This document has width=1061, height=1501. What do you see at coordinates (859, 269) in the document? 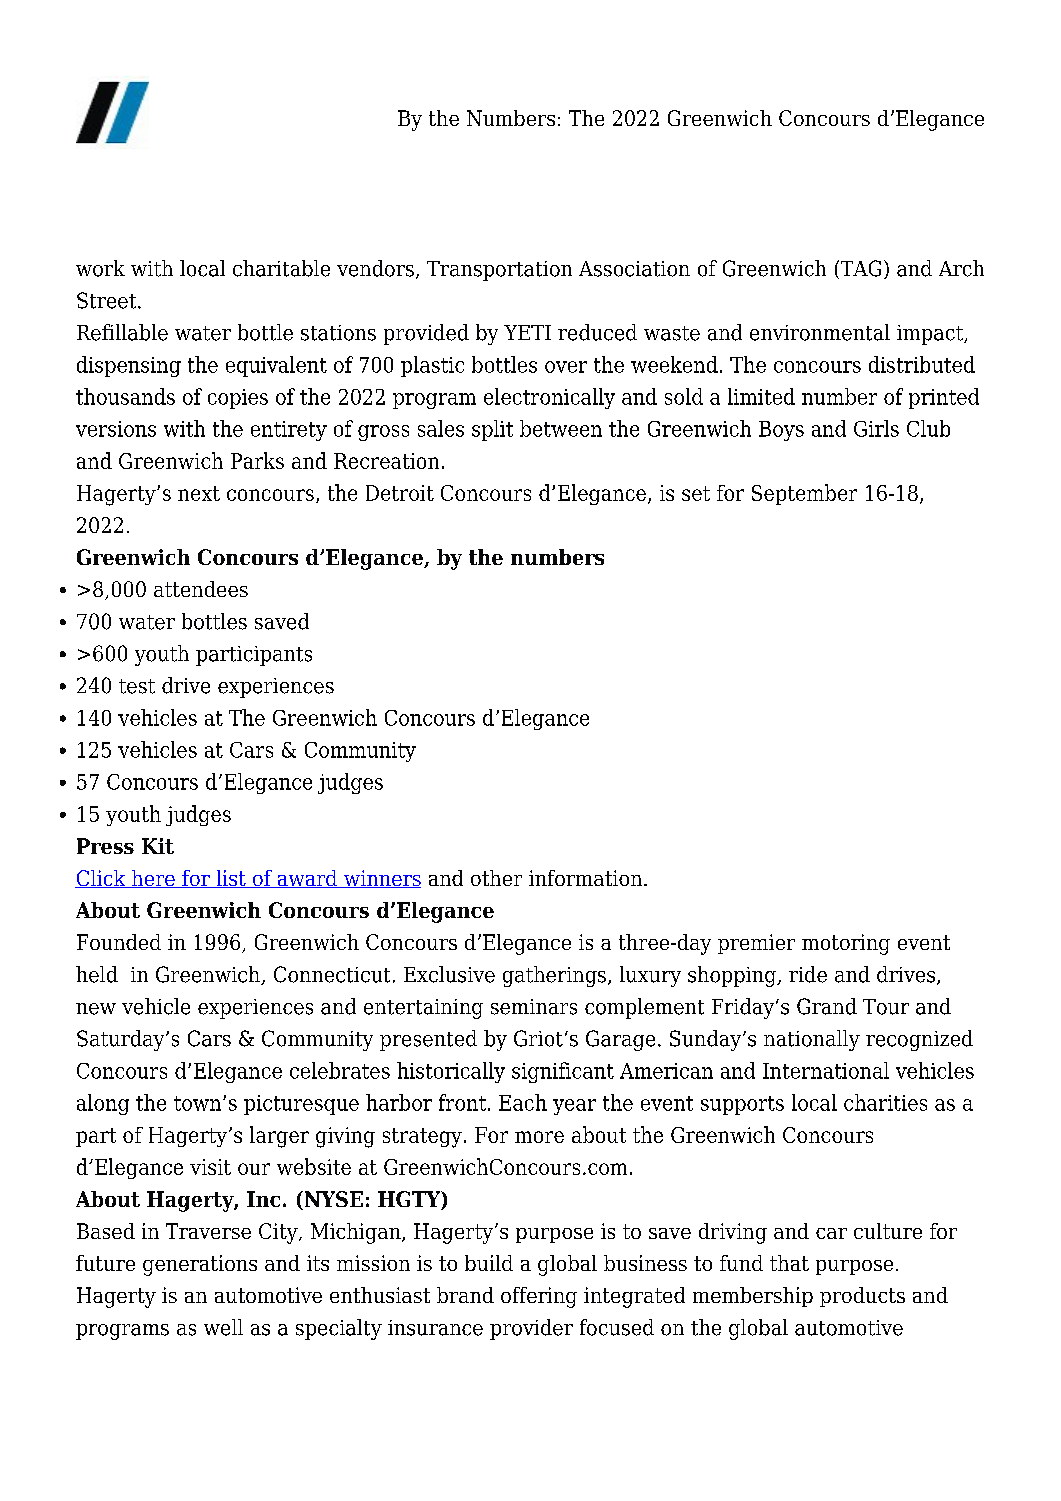
I see `TAG` at bounding box center [859, 269].
